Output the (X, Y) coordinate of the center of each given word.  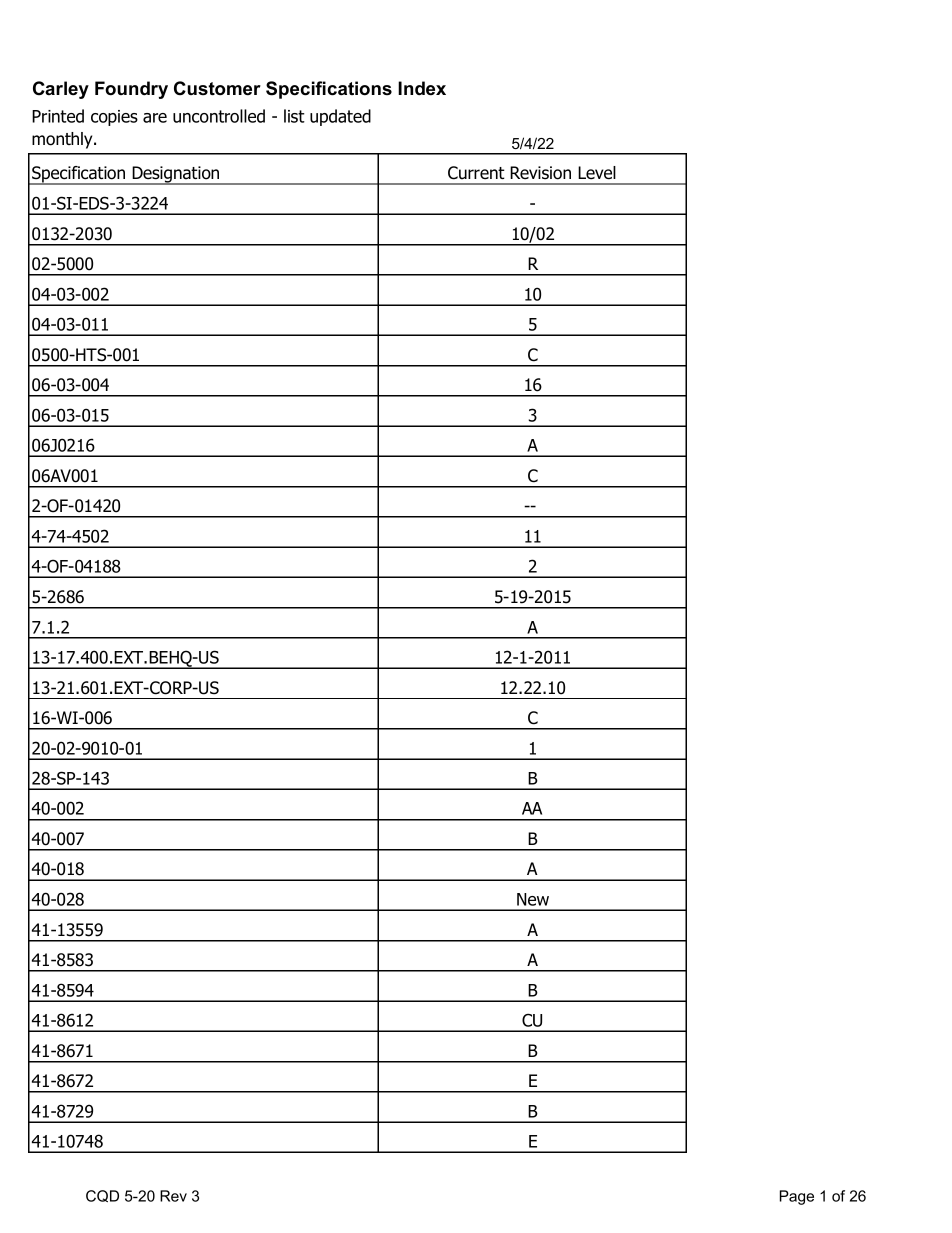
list (294, 116)
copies (114, 118)
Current (476, 173)
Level (597, 173)
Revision (540, 173)
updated (340, 117)
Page (797, 1197)
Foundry (131, 90)
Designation (176, 175)
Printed (58, 116)
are (155, 118)
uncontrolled (219, 116)
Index (422, 88)
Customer (217, 88)
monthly (63, 140)
